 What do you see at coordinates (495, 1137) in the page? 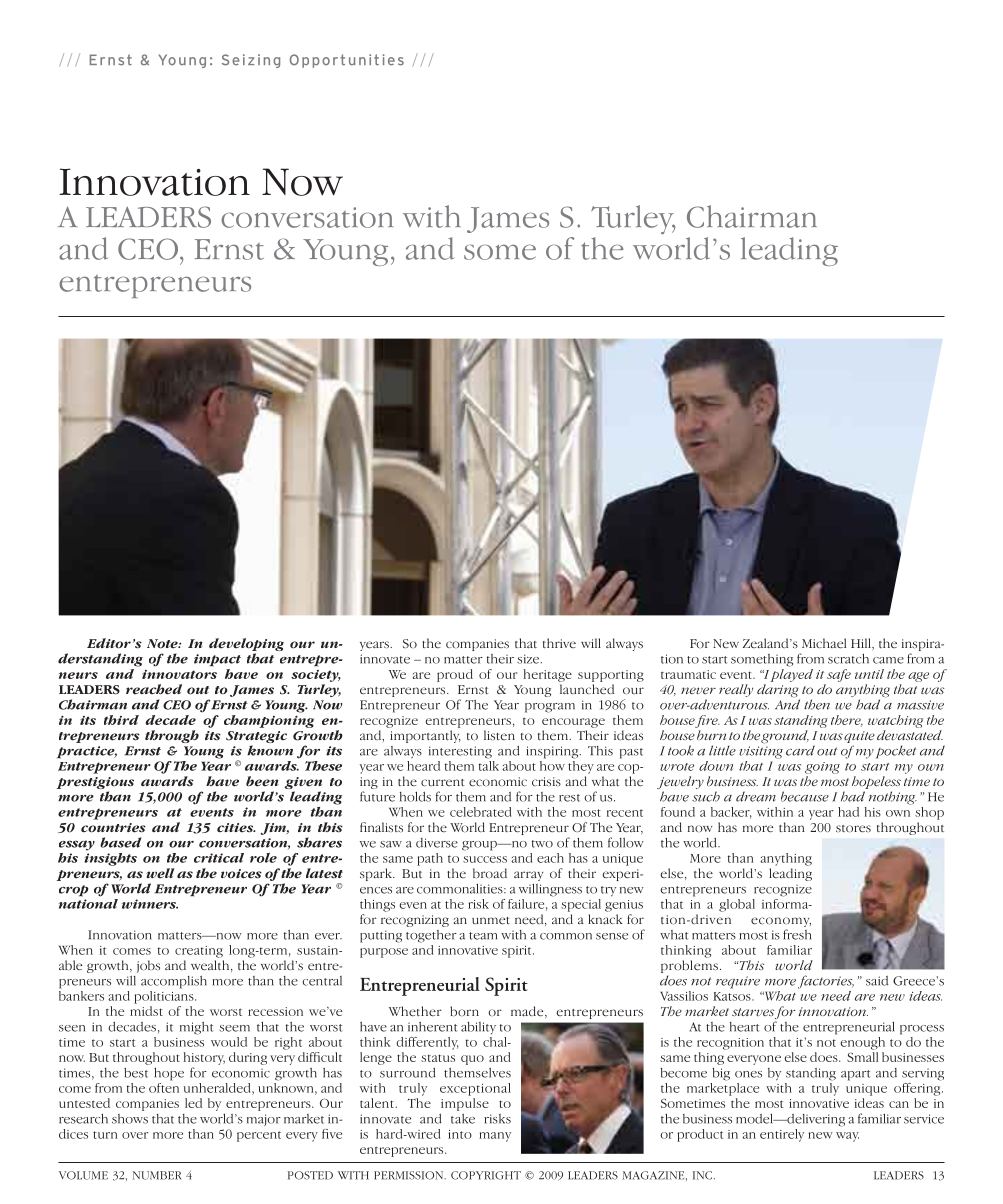
I see `many` at bounding box center [495, 1137].
